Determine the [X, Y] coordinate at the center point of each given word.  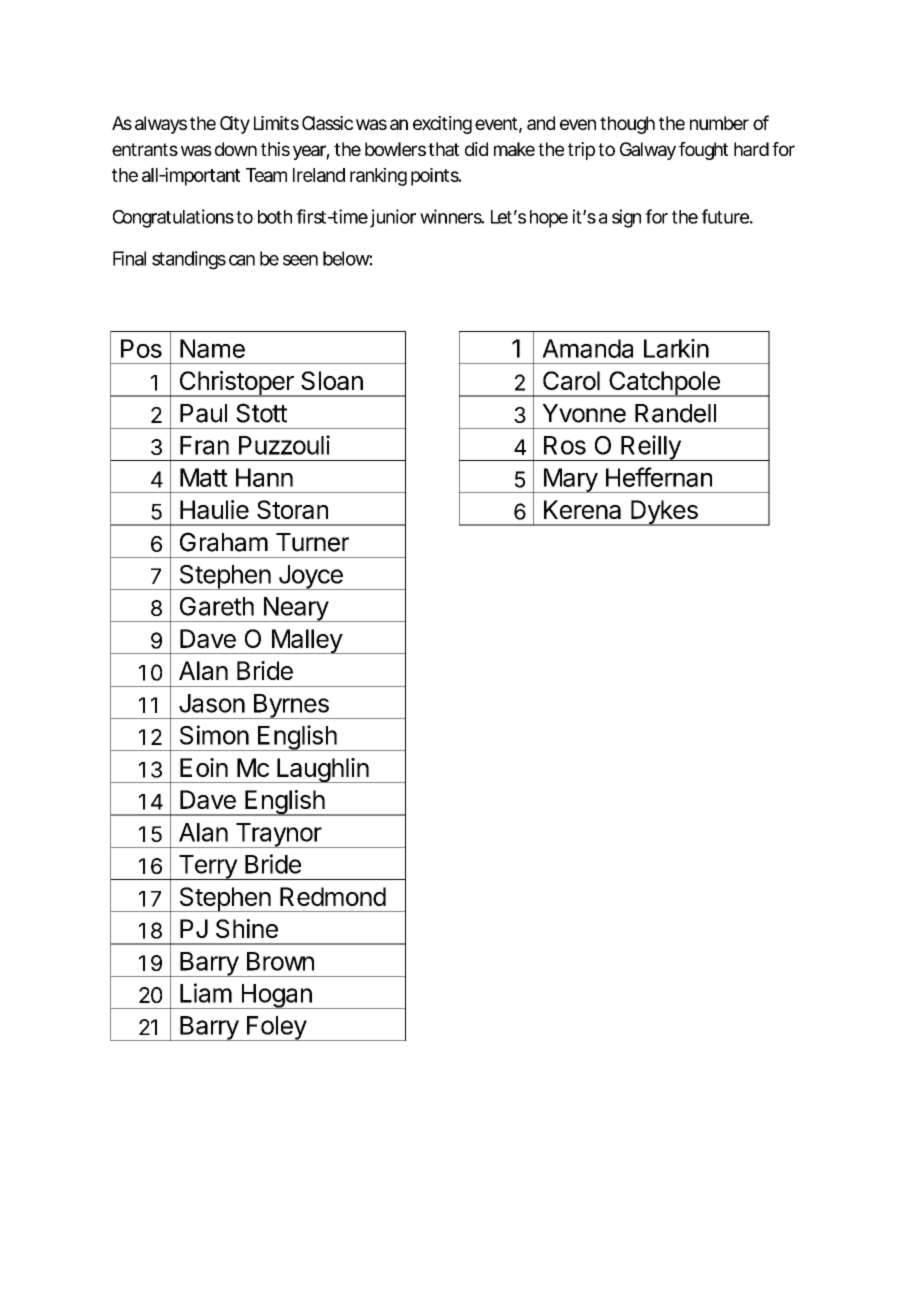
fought [703, 151]
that [443, 149]
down [236, 149]
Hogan [276, 996]
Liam [206, 993]
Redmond [333, 896]
